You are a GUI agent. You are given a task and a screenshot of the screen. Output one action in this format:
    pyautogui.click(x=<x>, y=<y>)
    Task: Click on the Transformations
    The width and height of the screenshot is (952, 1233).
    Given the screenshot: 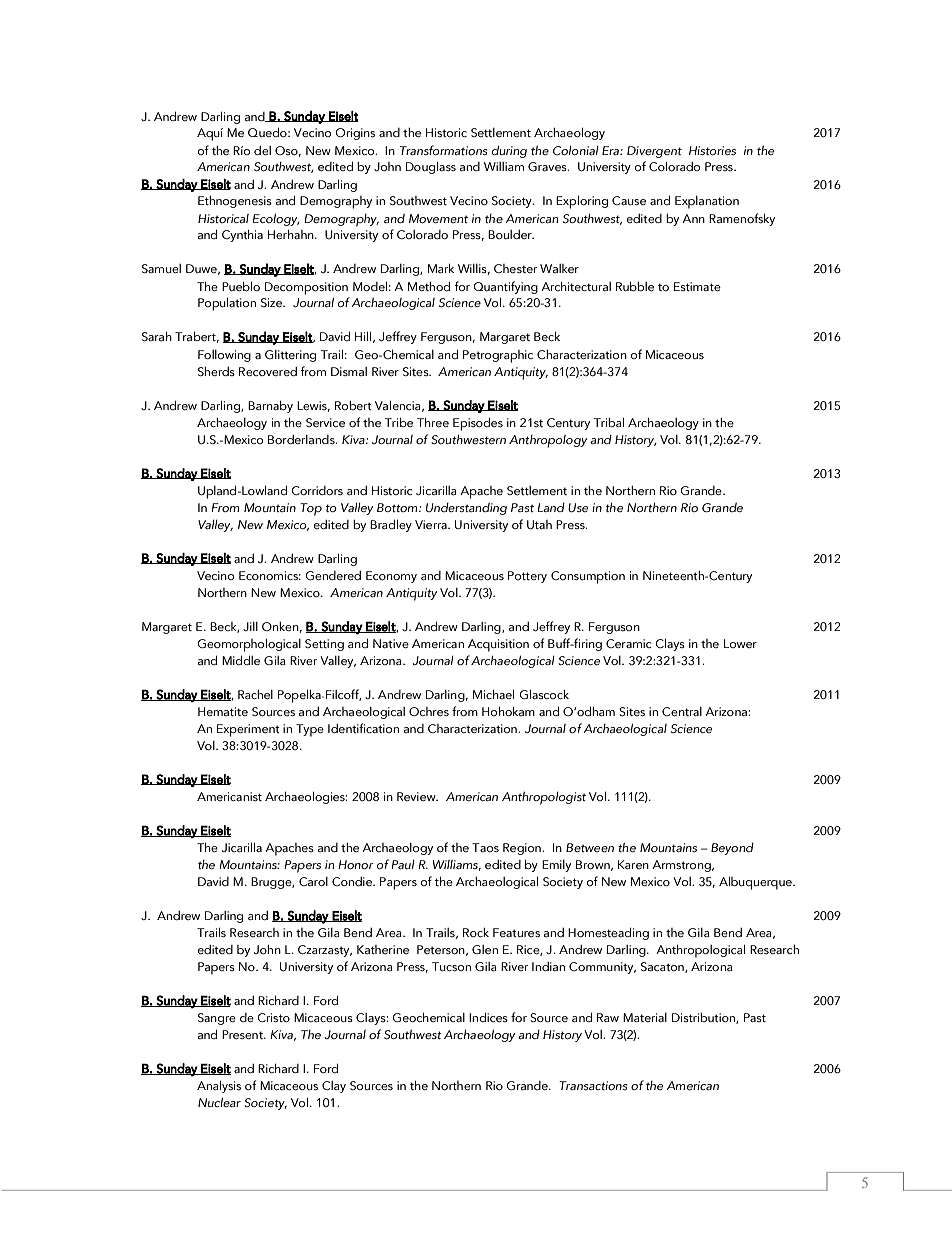 What is the action you would take?
    pyautogui.click(x=443, y=150)
